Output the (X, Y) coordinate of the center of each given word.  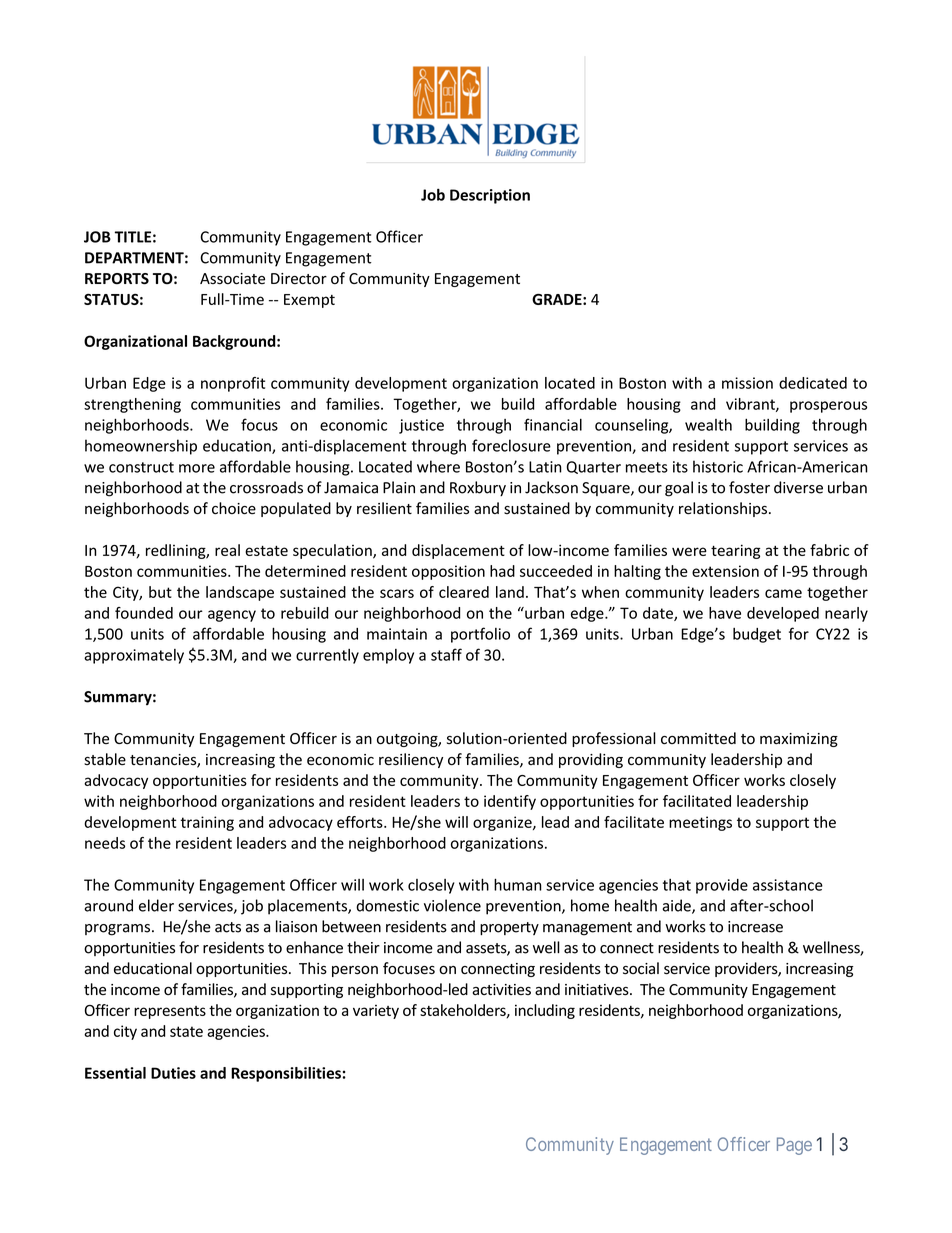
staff (446, 654)
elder (156, 905)
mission (747, 383)
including (545, 1011)
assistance (788, 885)
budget (757, 635)
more (197, 468)
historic (718, 466)
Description (490, 196)
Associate (232, 279)
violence (452, 905)
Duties (173, 1073)
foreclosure (511, 445)
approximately (134, 656)
